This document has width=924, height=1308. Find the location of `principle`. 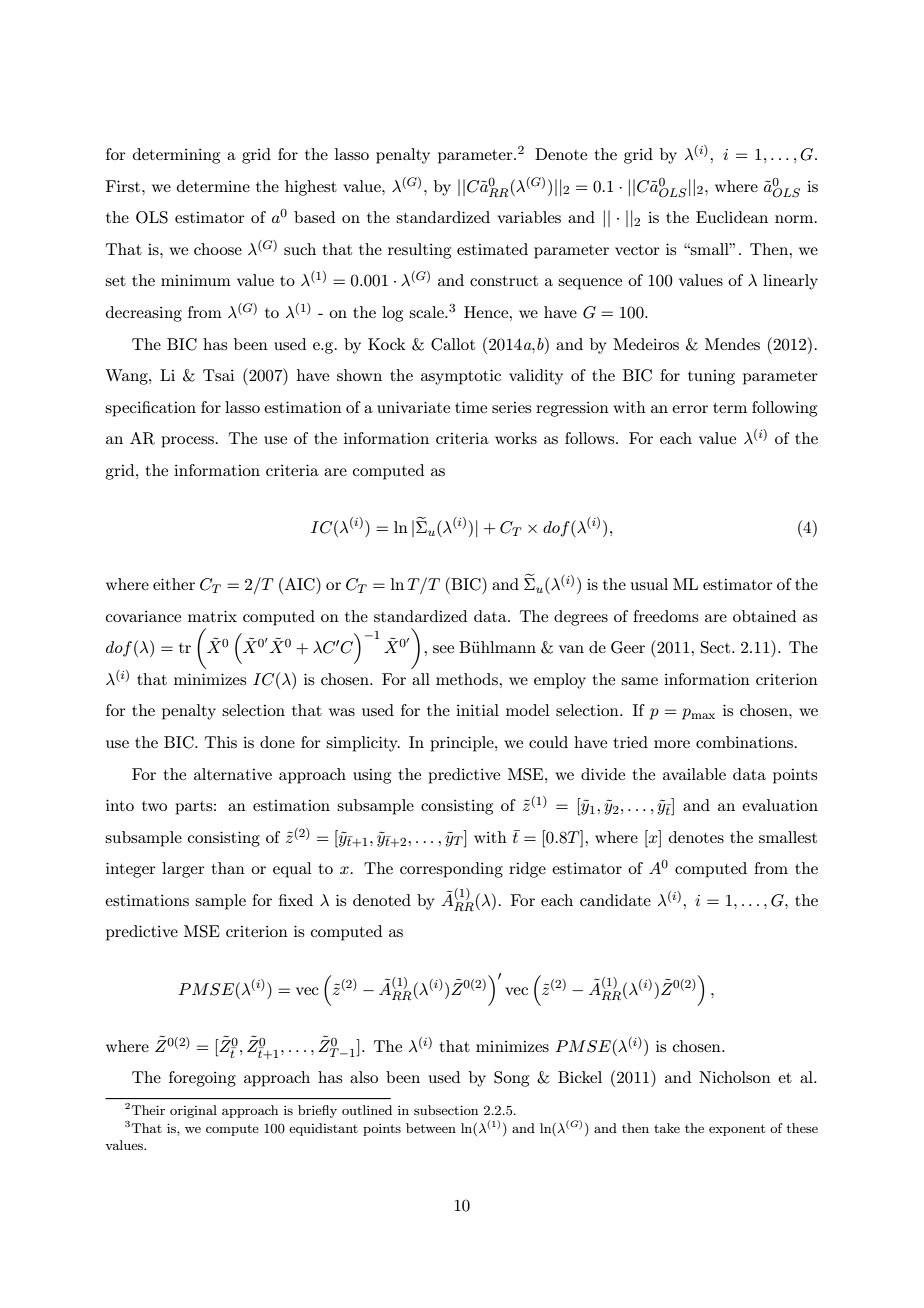

principle is located at coordinates (463, 744).
